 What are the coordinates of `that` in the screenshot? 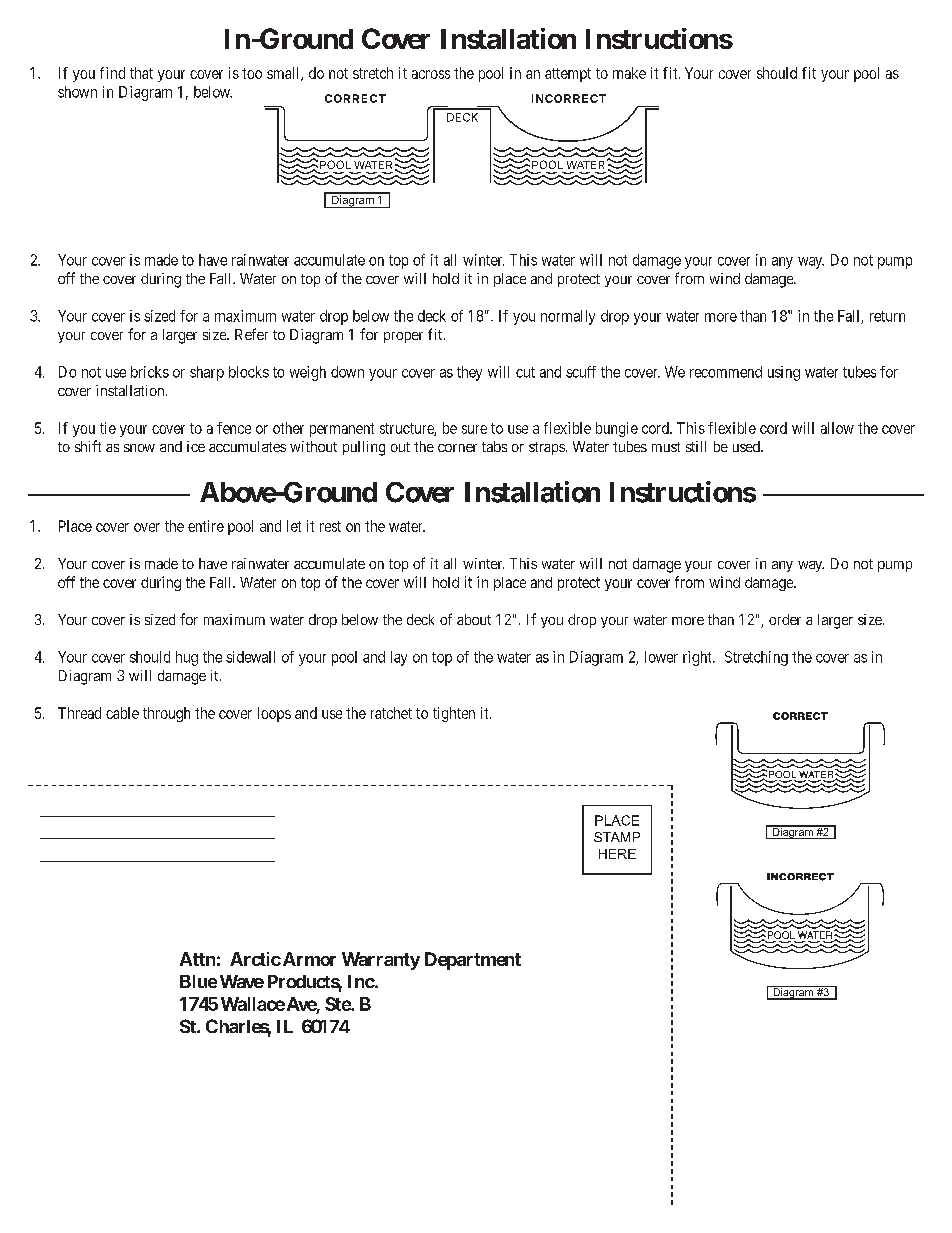 It's located at (141, 73).
